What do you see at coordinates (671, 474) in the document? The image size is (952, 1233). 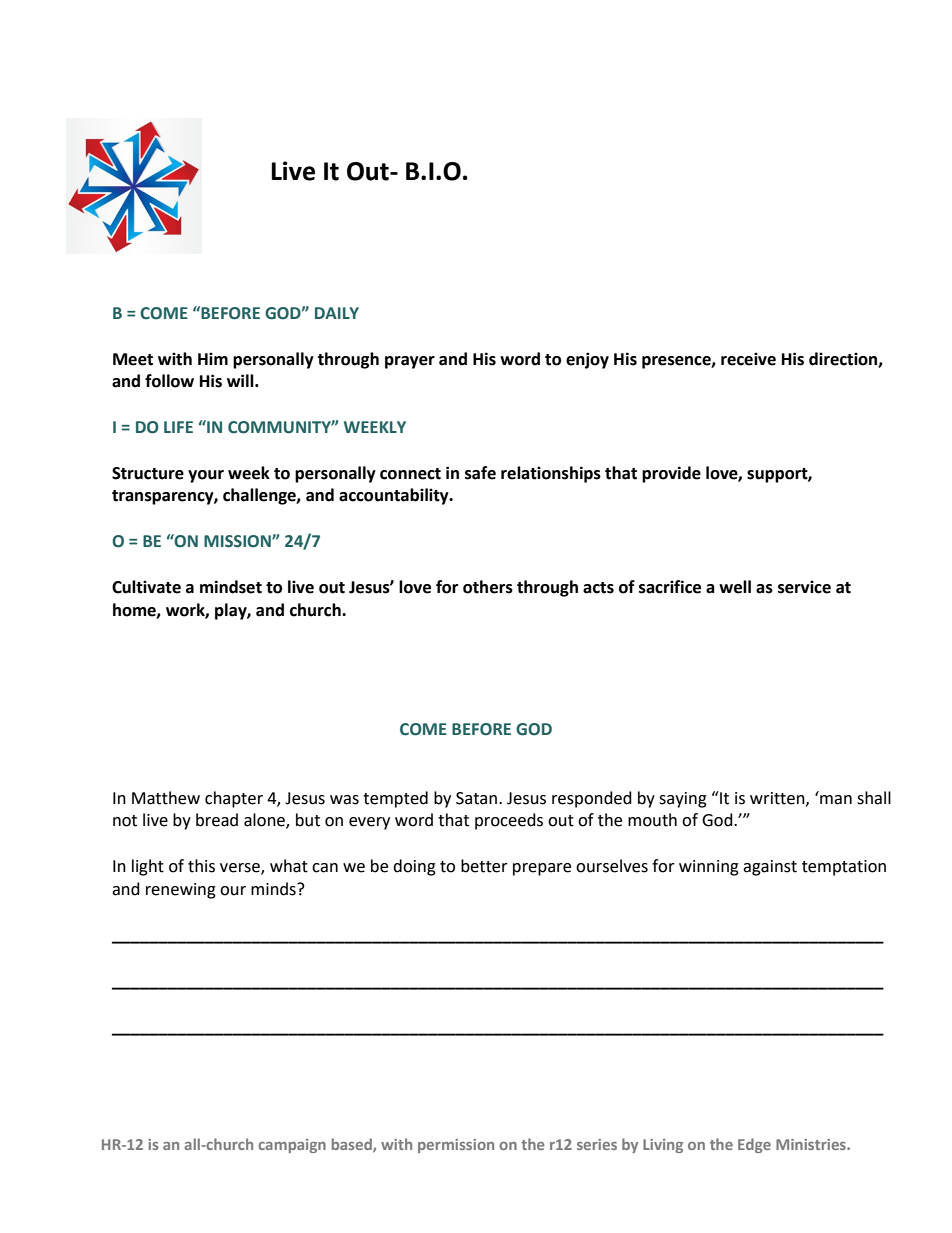 I see `provide` at bounding box center [671, 474].
